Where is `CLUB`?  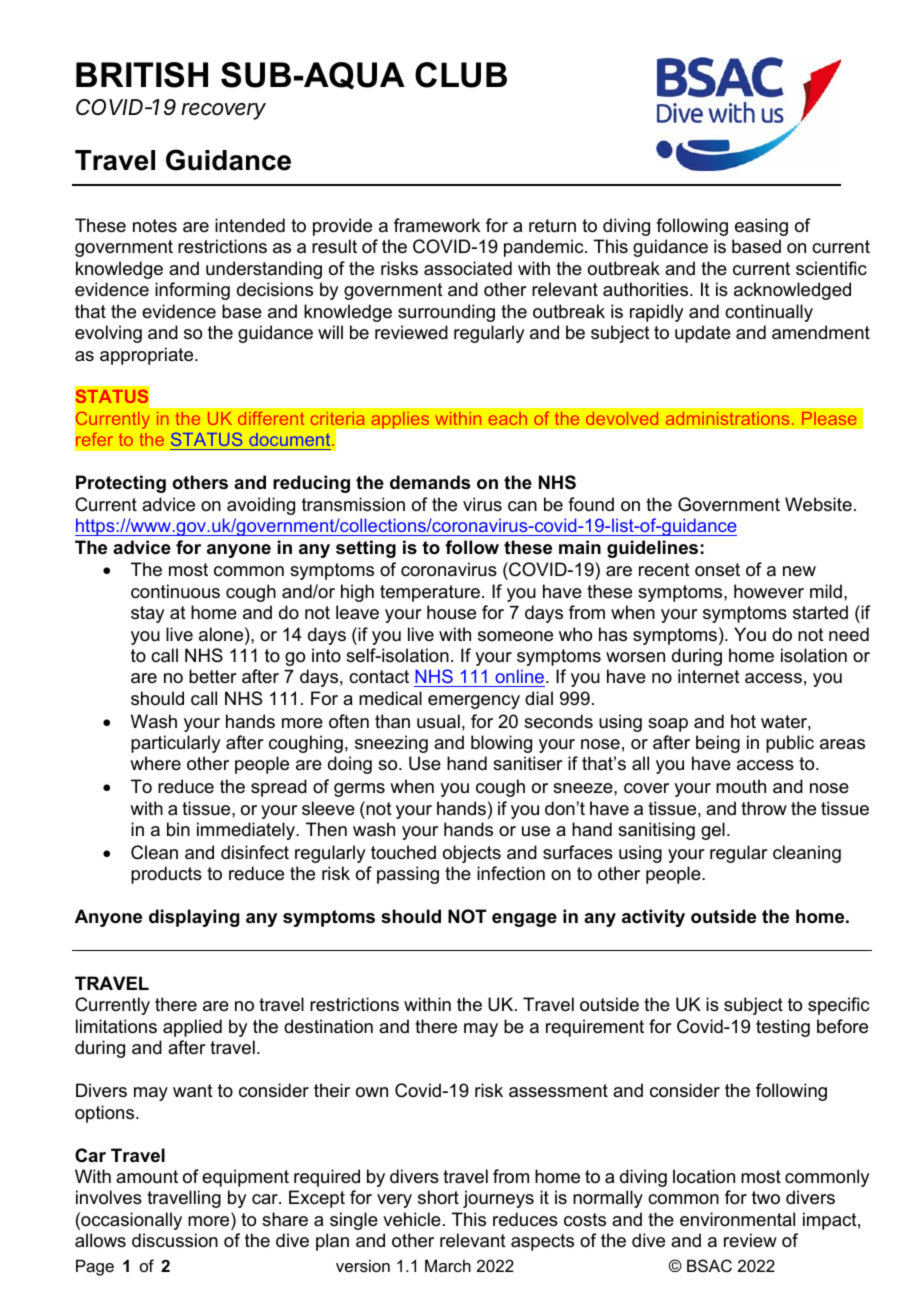
CLUB is located at coordinates (461, 75).
